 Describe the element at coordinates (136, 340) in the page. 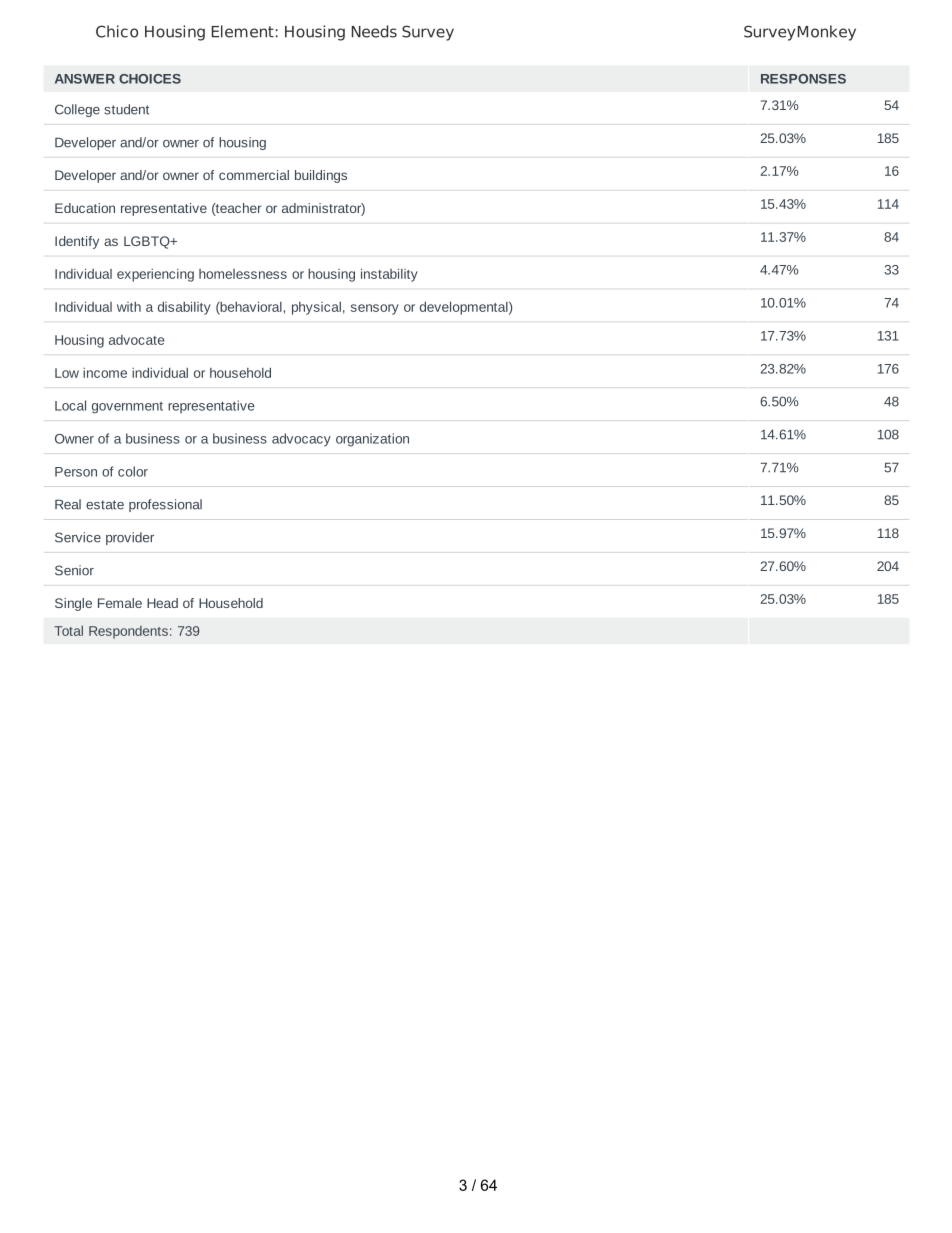

I see `advocate` at that location.
